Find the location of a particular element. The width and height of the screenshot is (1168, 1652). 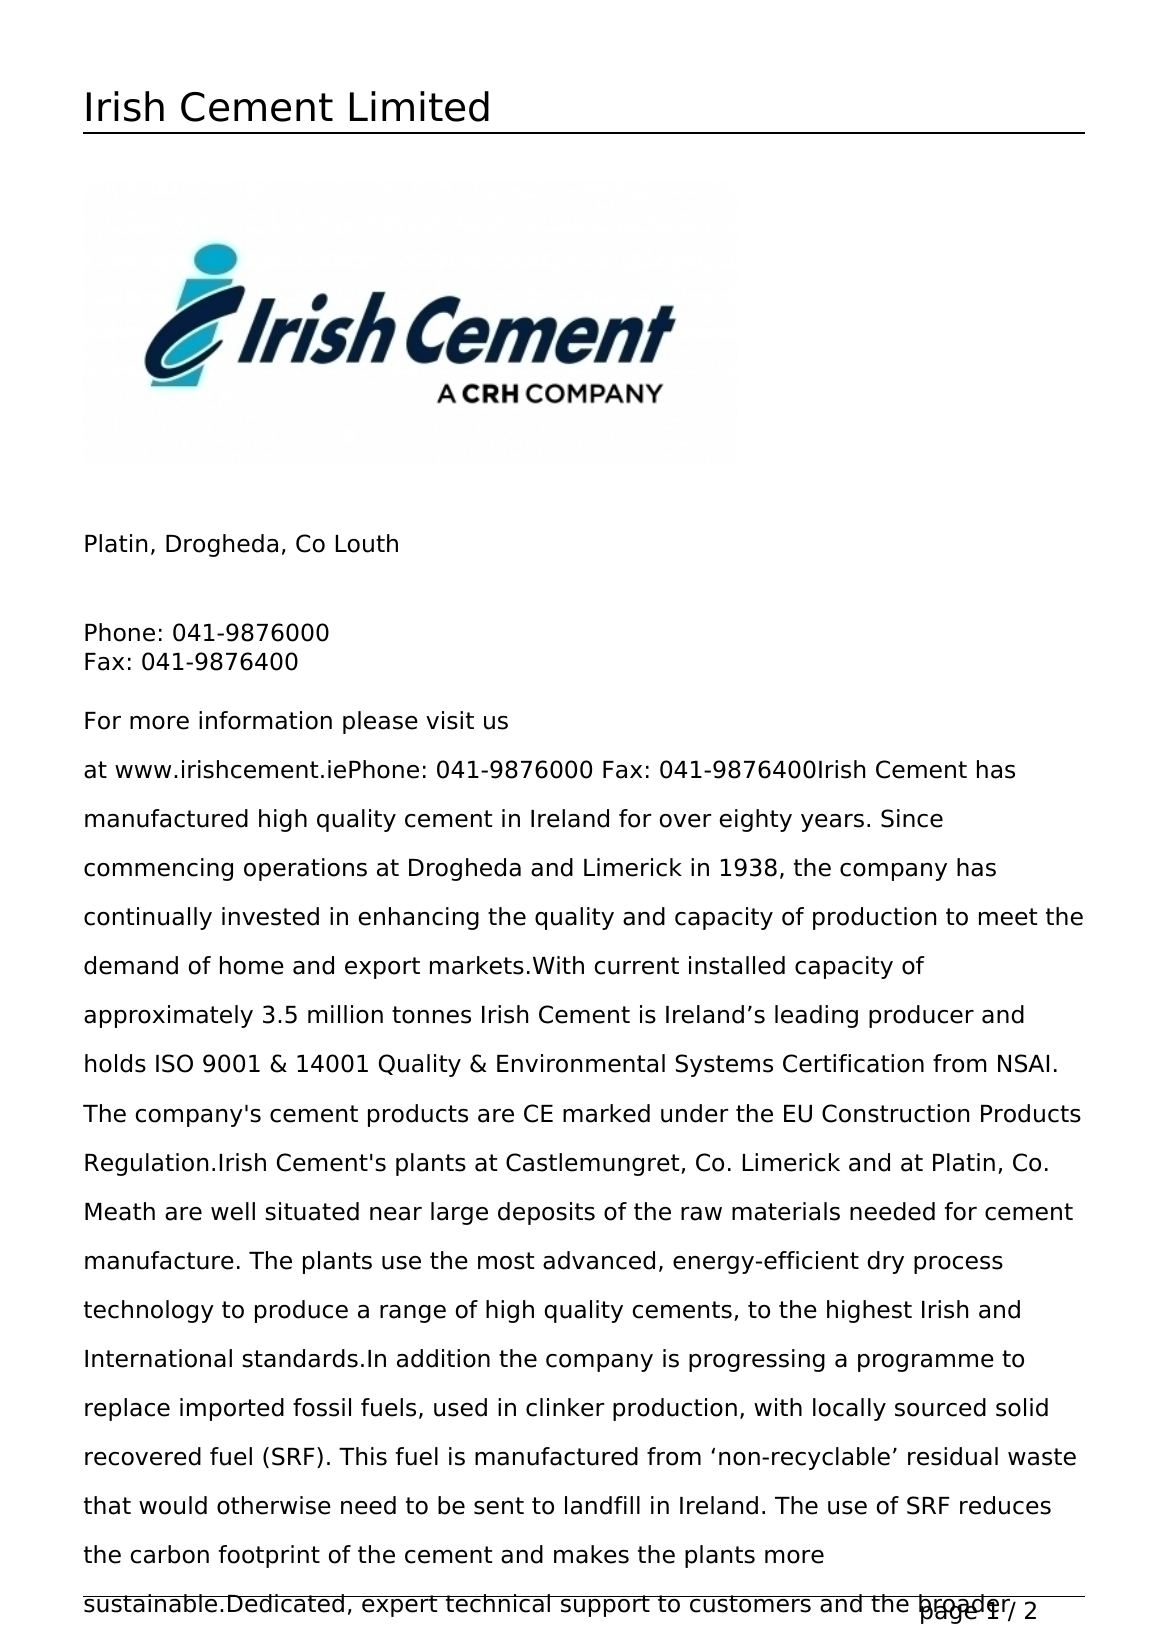

current is located at coordinates (637, 966).
